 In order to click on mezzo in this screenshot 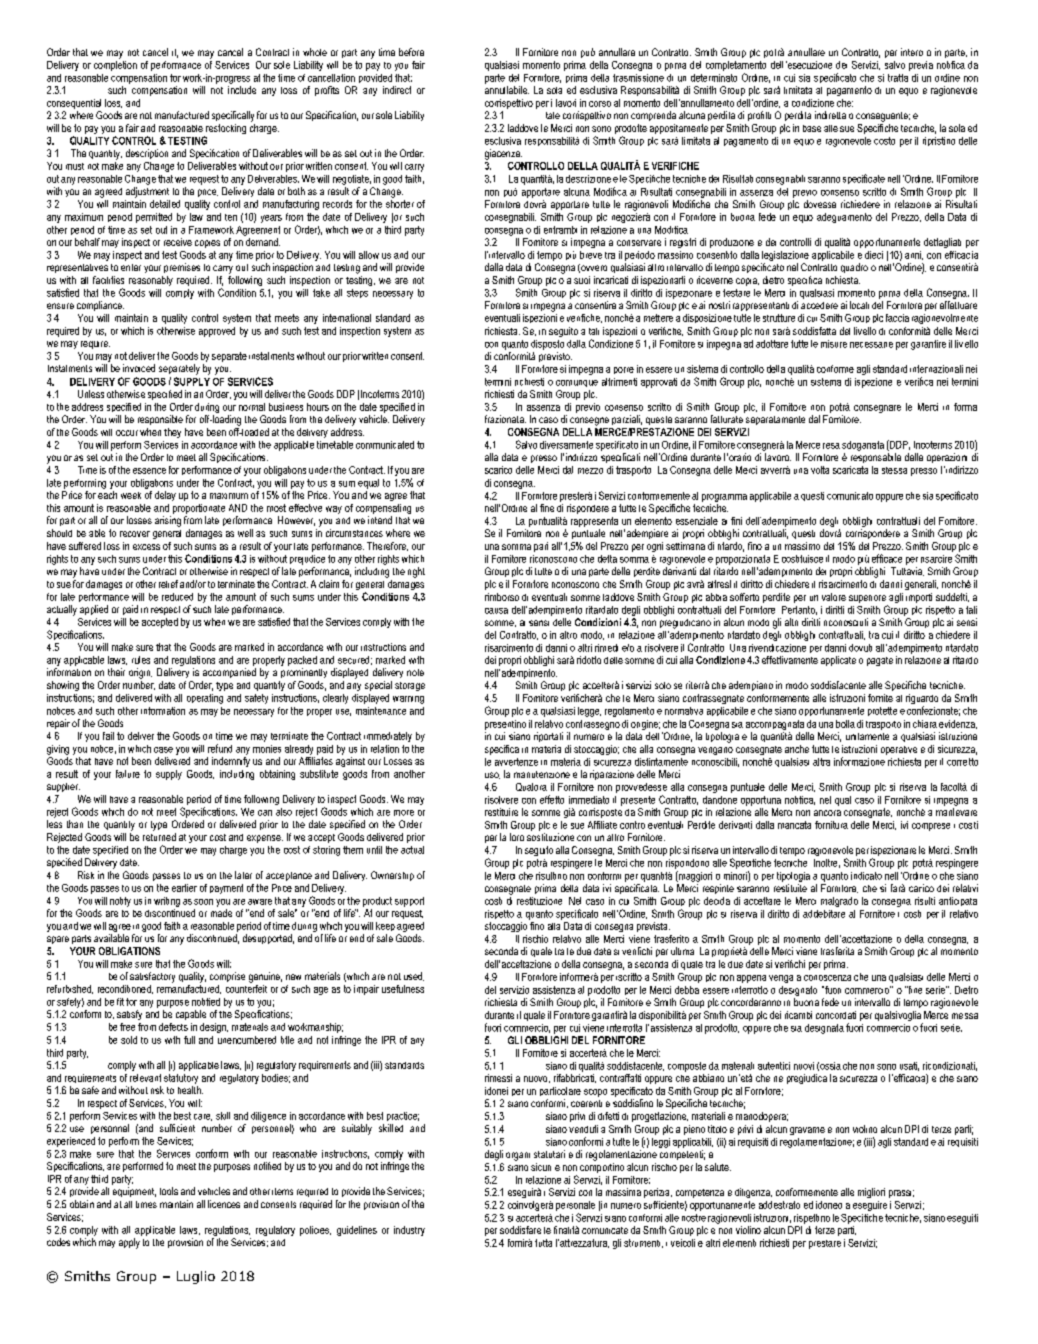, I will do `click(590, 471)`.
